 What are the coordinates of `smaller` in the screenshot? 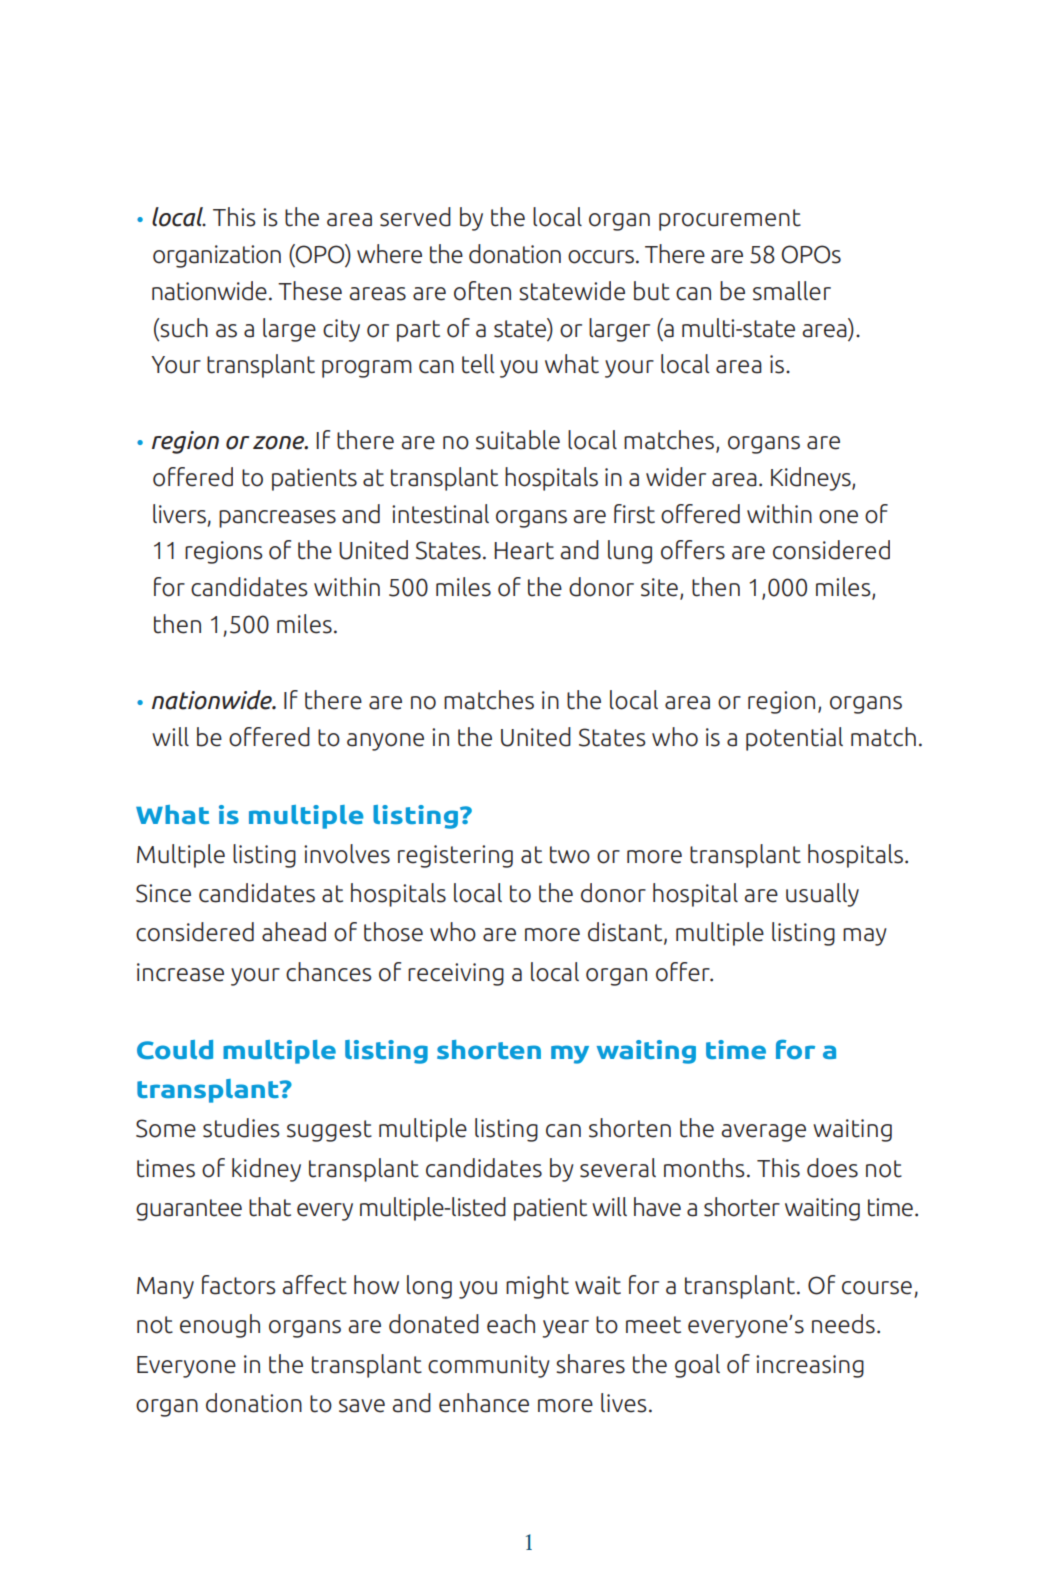 It's located at (792, 291).
